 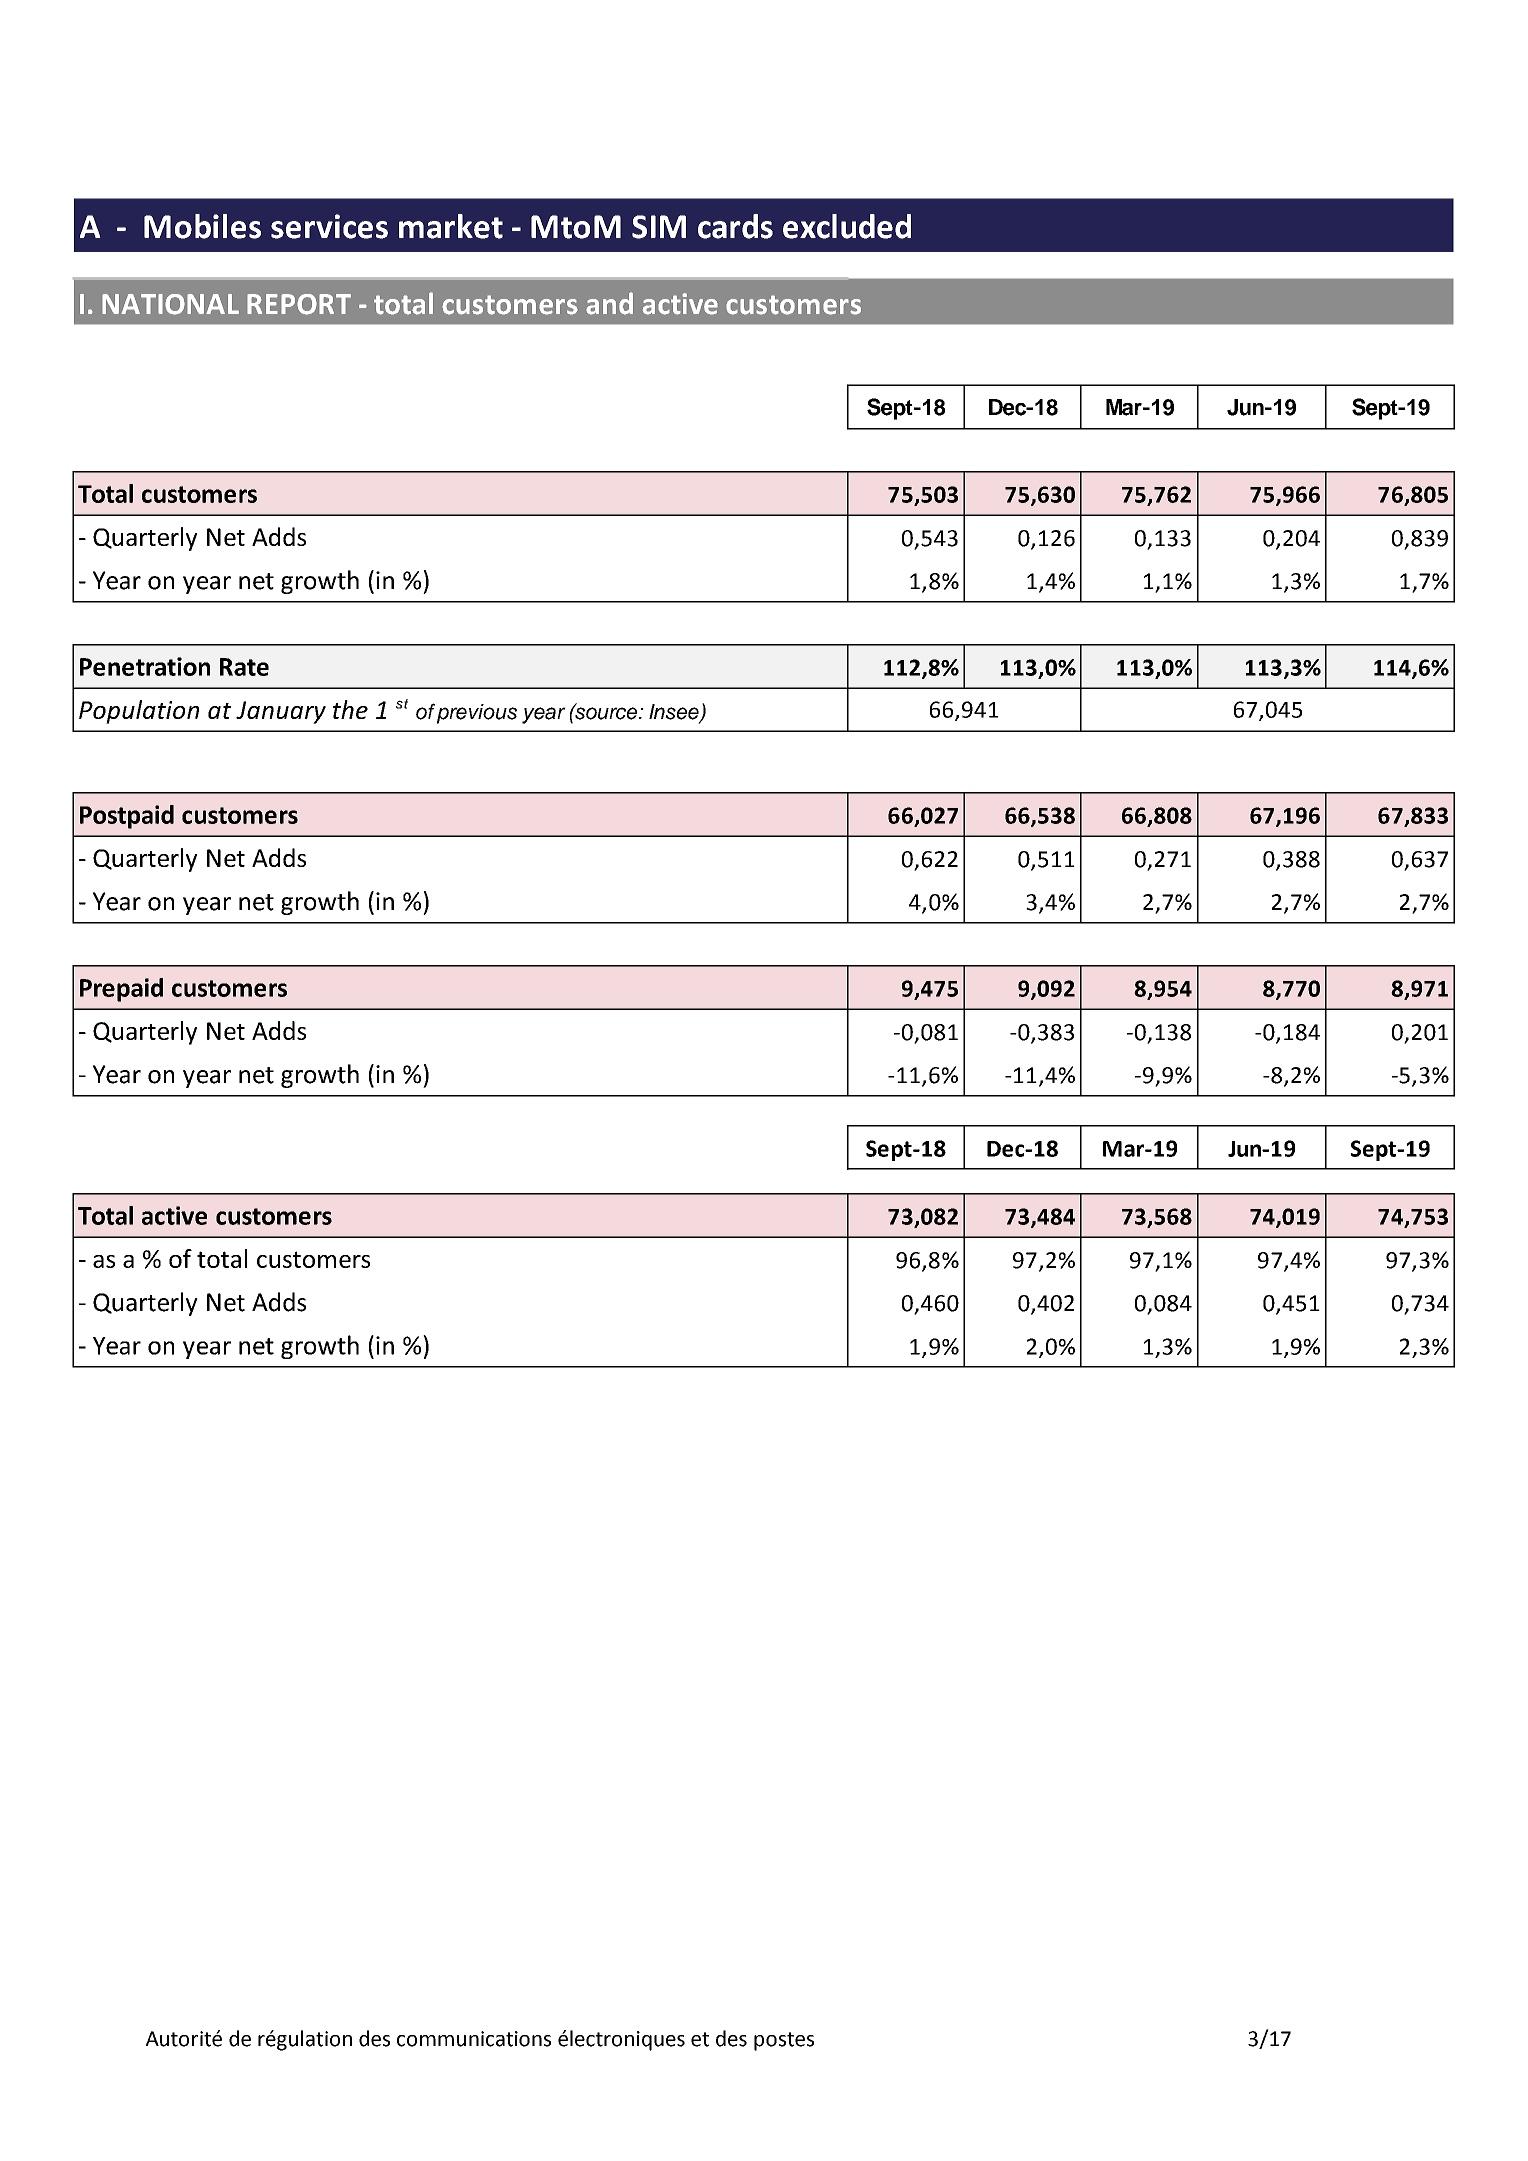 I want to click on Penetration, so click(x=145, y=666).
